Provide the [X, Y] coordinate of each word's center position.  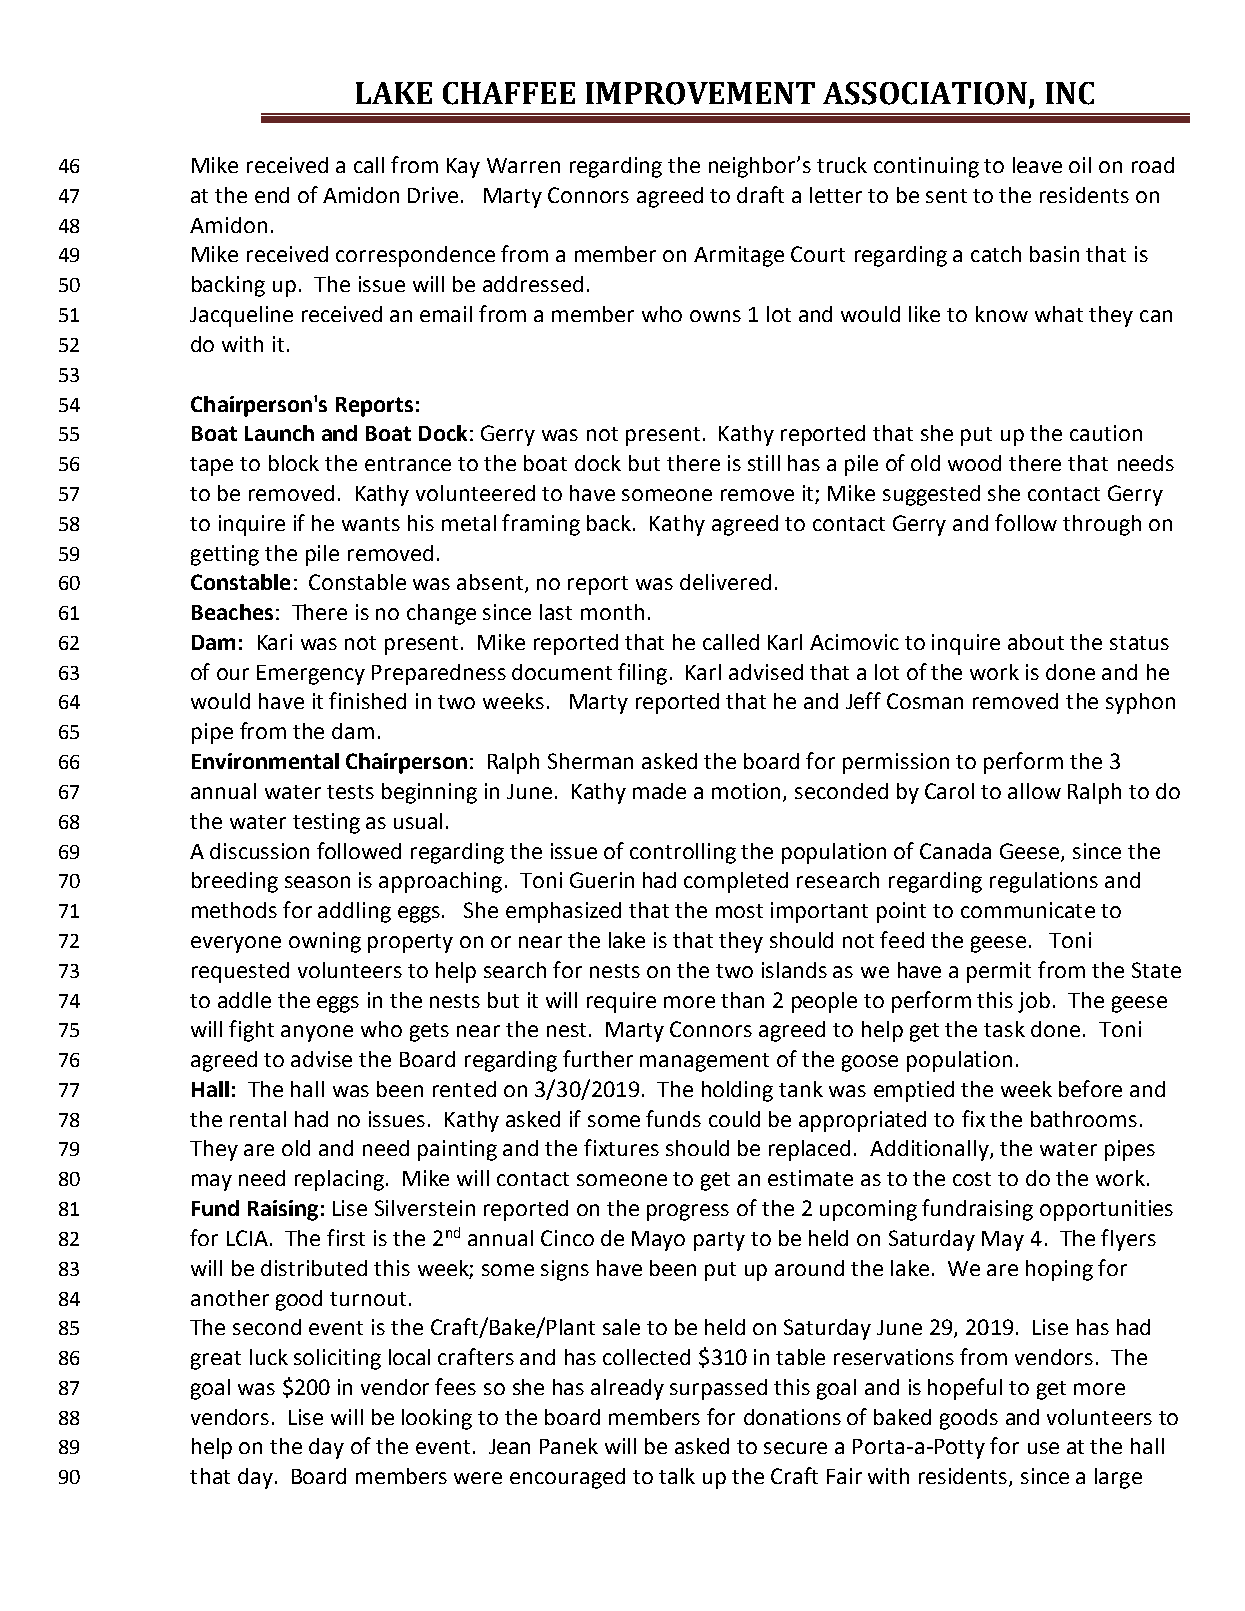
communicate [1028, 910]
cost [972, 1179]
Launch [279, 433]
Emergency [311, 675]
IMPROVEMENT [700, 93]
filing [642, 674]
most [739, 911]
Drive [433, 195]
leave [1037, 165]
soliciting [337, 1359]
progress [688, 1212]
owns [715, 316]
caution [1106, 433]
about [1036, 642]
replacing [341, 1180]
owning [325, 942]
